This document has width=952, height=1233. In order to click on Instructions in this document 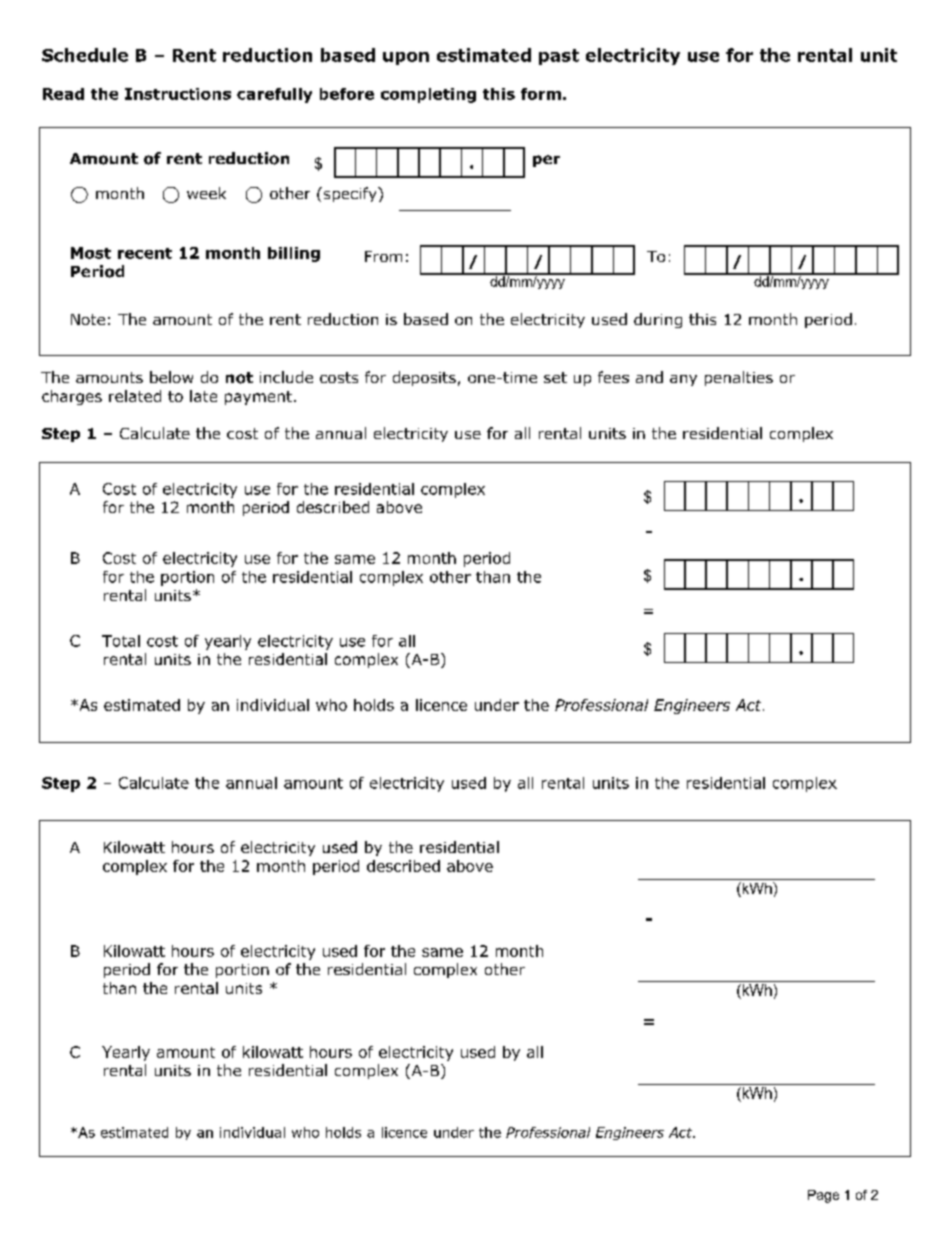, I will do `click(178, 94)`.
